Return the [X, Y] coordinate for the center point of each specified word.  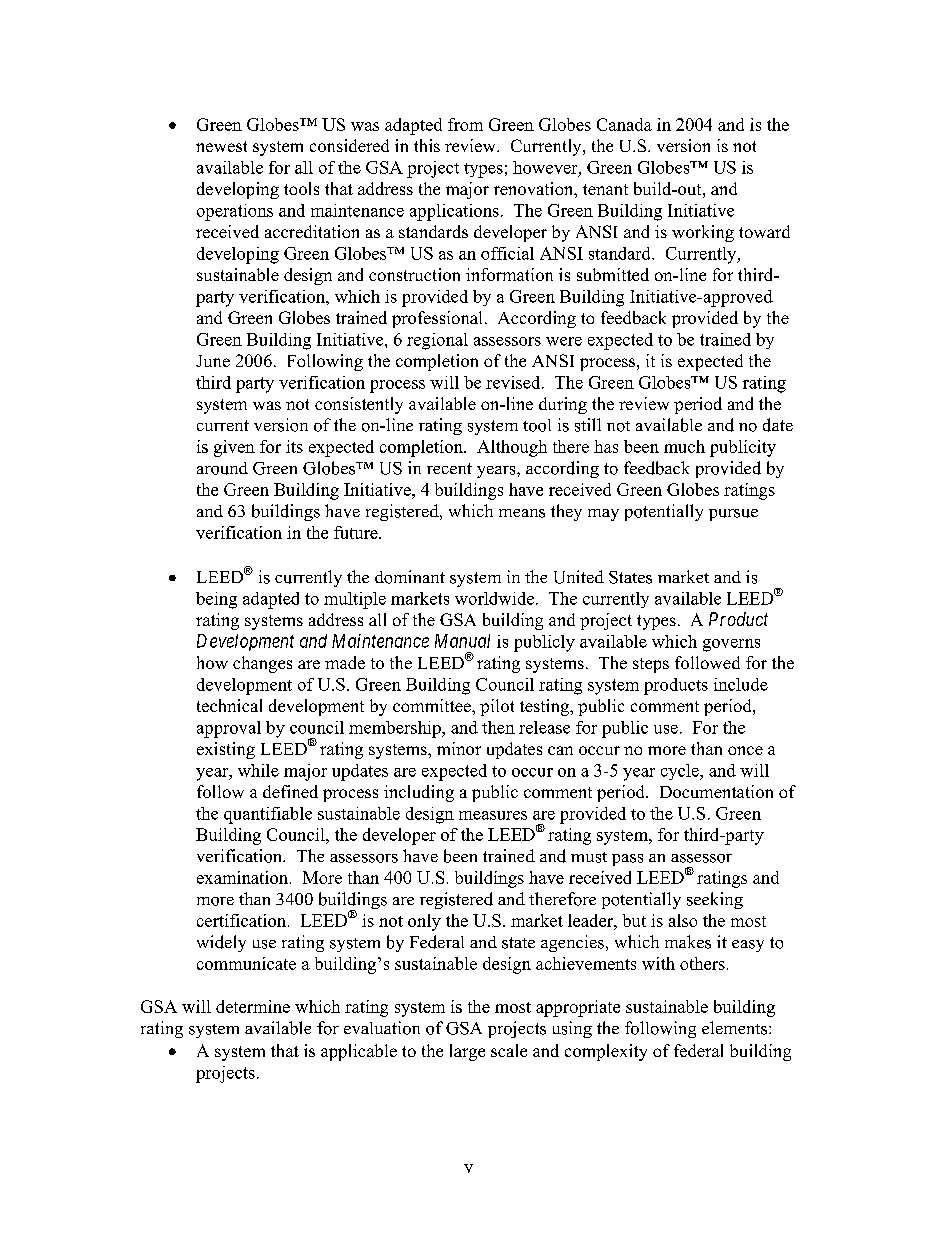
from [465, 124]
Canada [624, 124]
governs [731, 645]
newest [221, 146]
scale [509, 1050]
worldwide [496, 598]
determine [253, 1006]
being [216, 600]
